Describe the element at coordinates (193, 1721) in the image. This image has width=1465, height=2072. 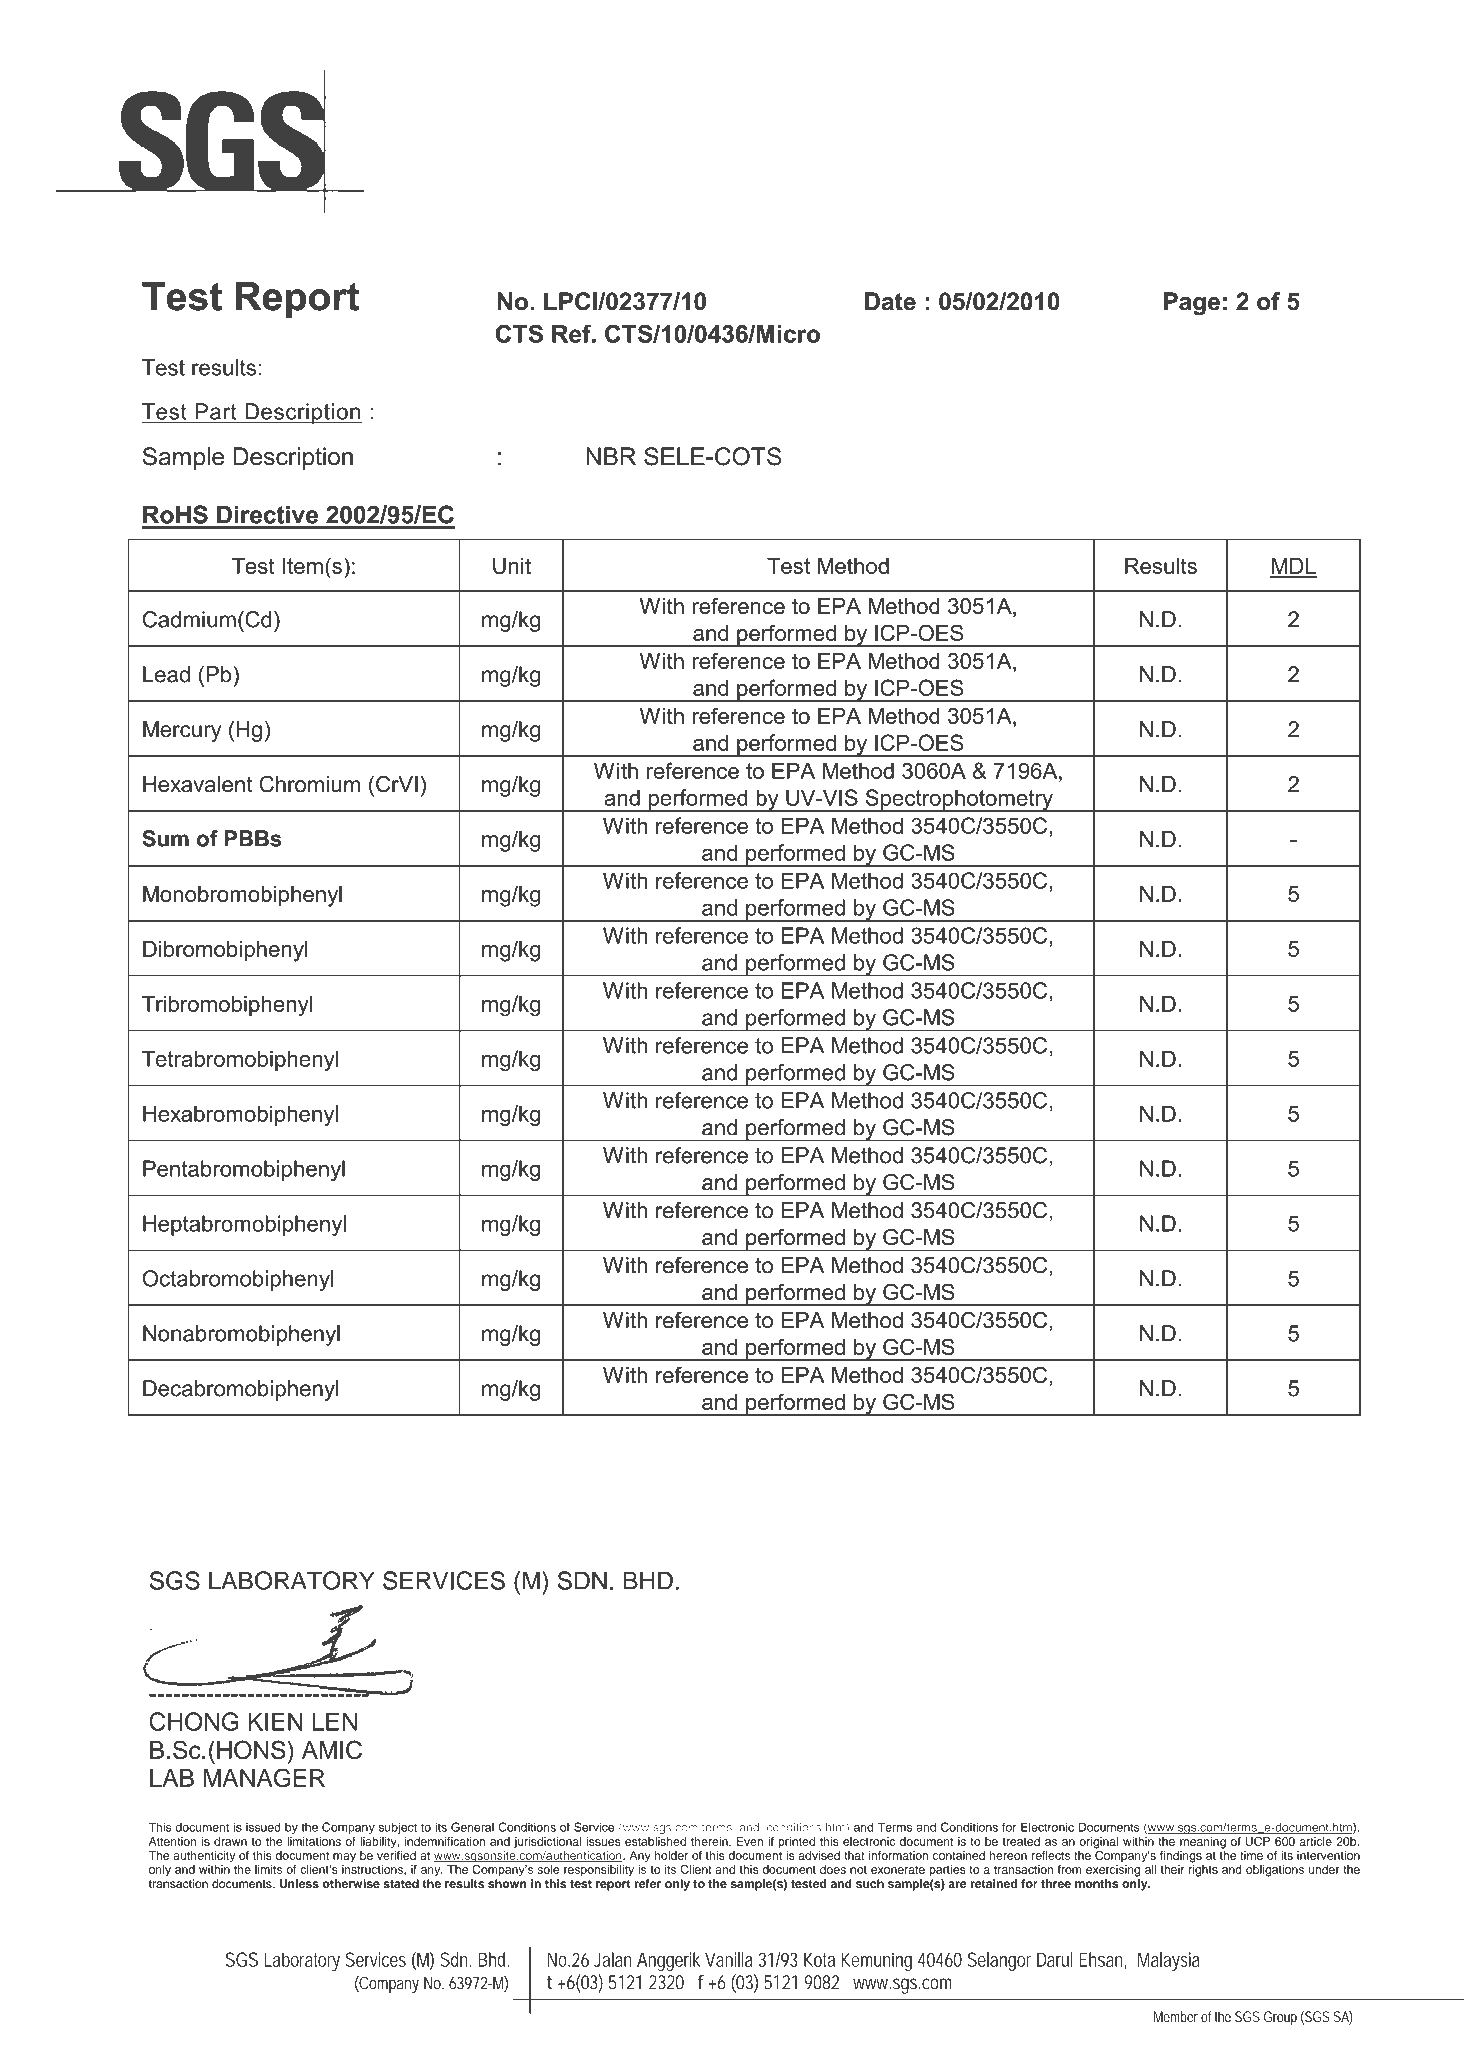
I see `CHONG` at that location.
